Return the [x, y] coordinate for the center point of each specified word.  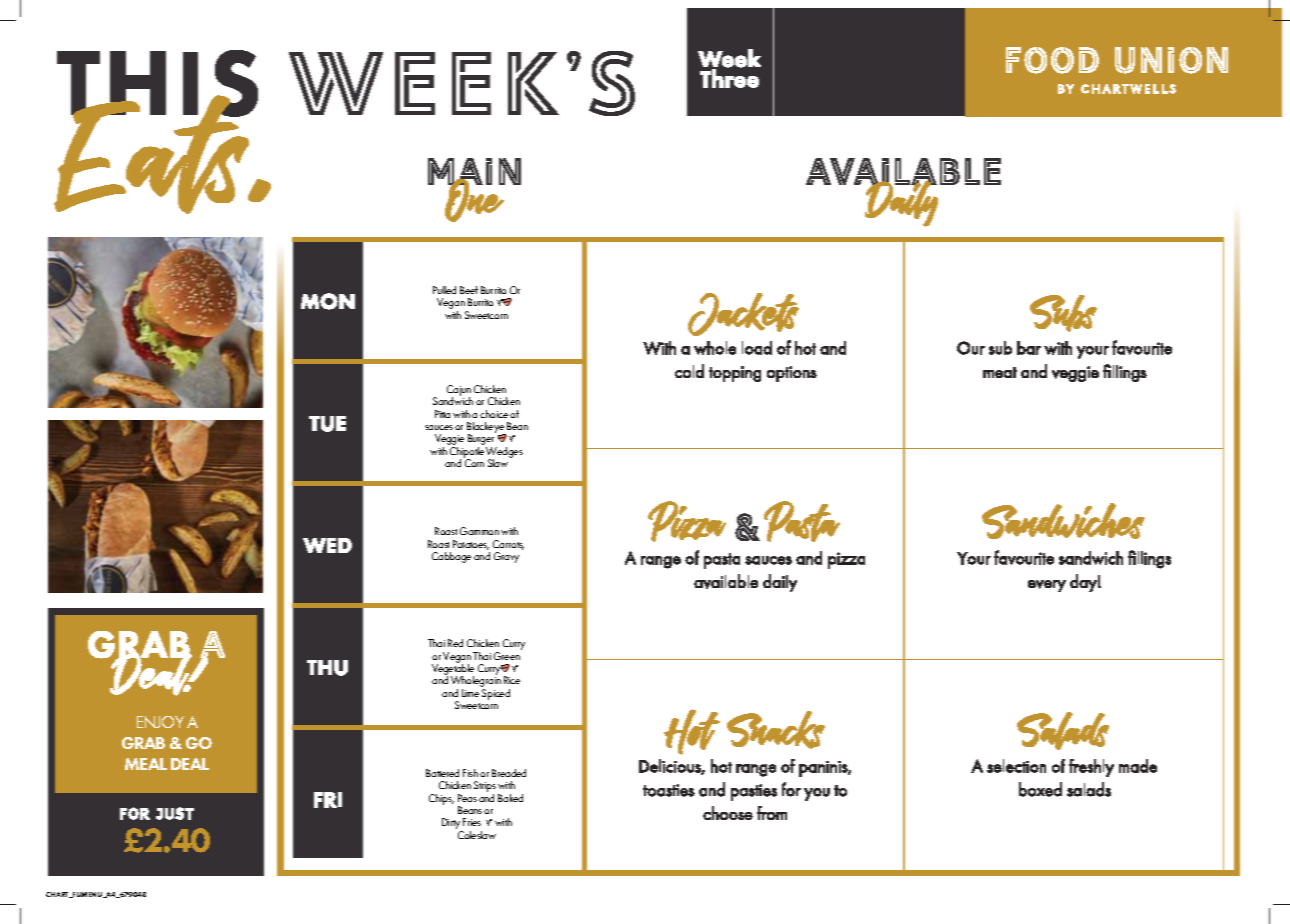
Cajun [459, 391]
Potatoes [471, 545]
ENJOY [160, 722]
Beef [469, 290]
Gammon [479, 531]
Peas [467, 798]
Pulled [444, 290]
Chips [441, 799]
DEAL [190, 764]
